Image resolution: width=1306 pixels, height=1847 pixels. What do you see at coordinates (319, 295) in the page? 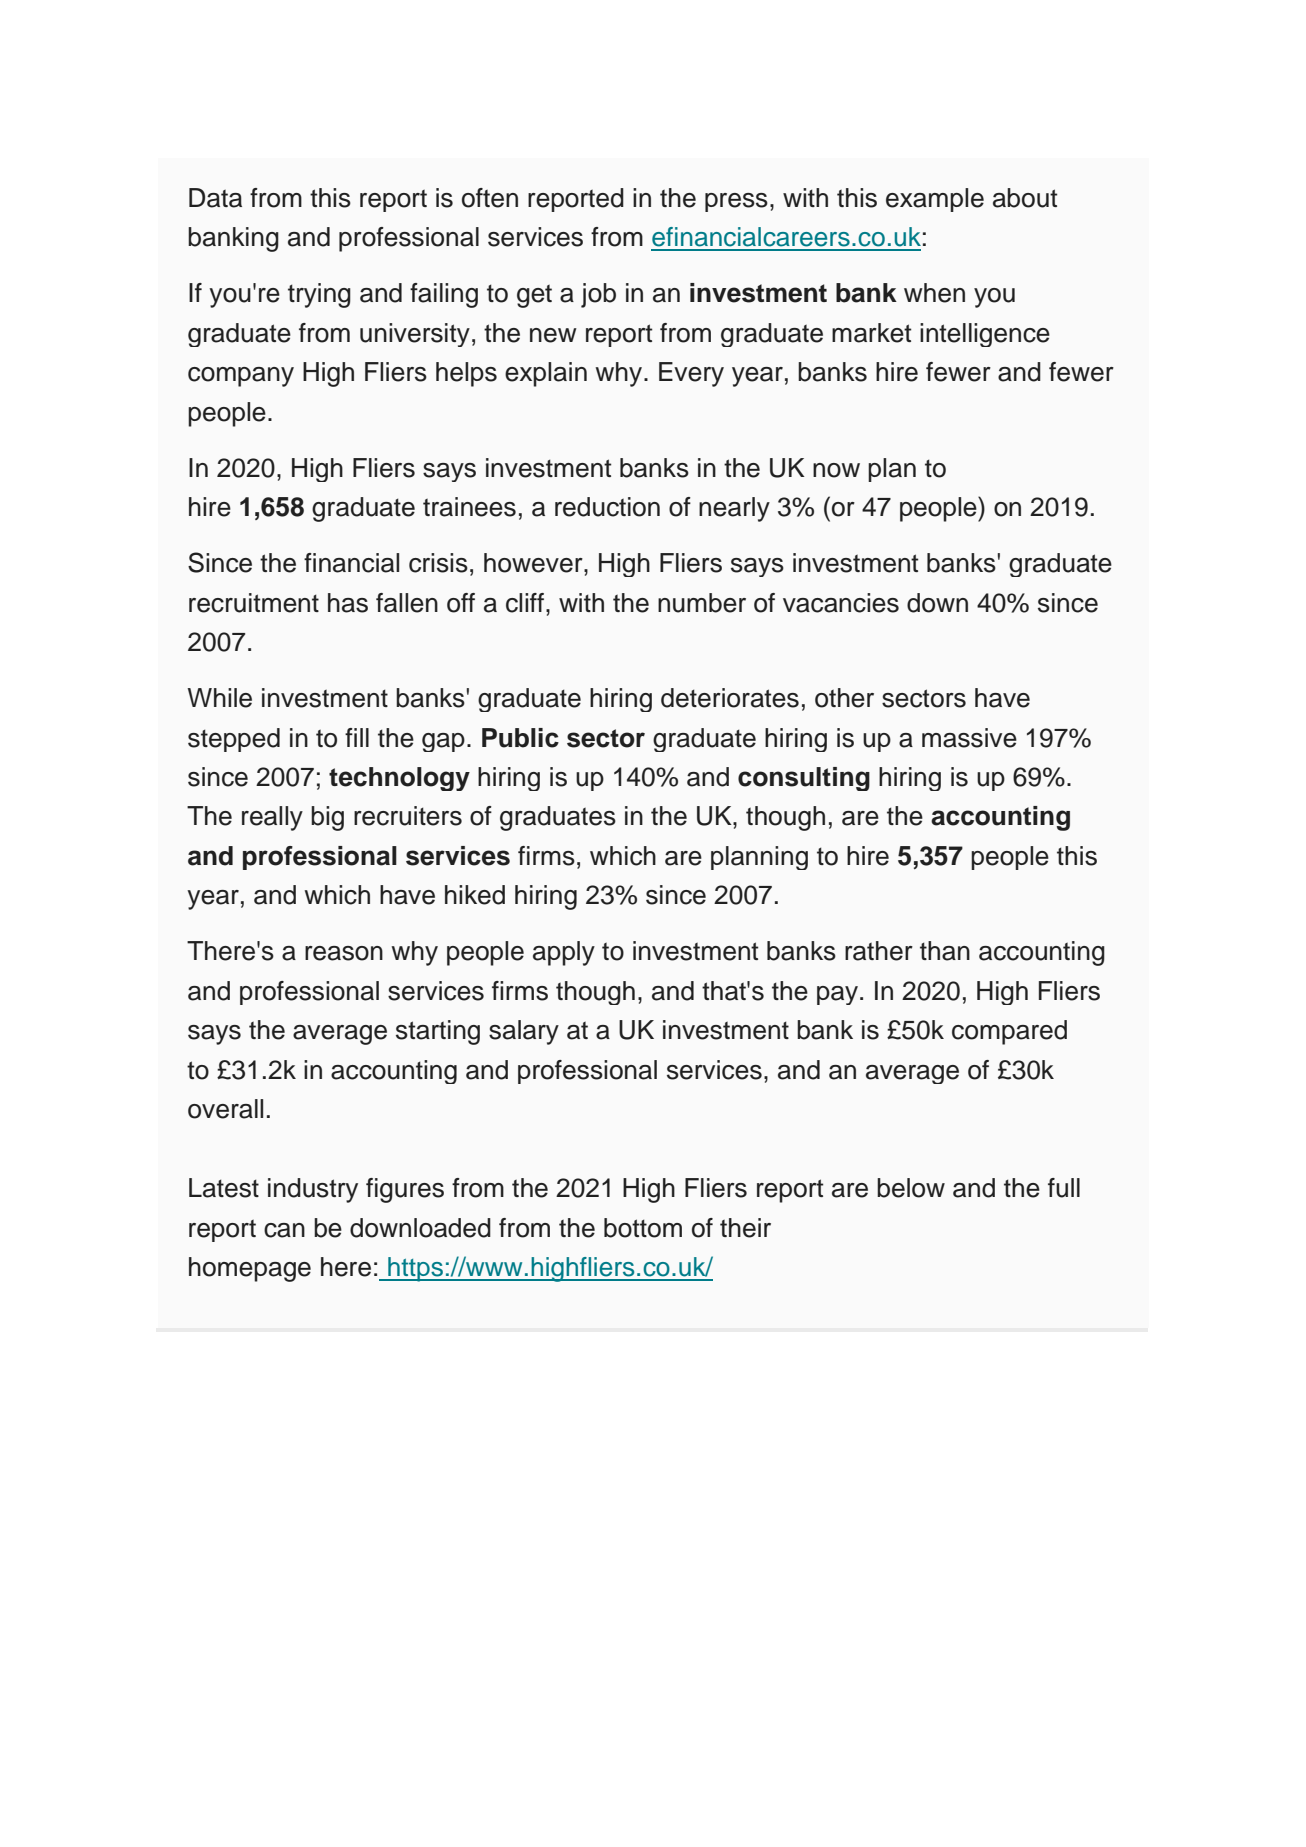
I see `trying` at bounding box center [319, 295].
